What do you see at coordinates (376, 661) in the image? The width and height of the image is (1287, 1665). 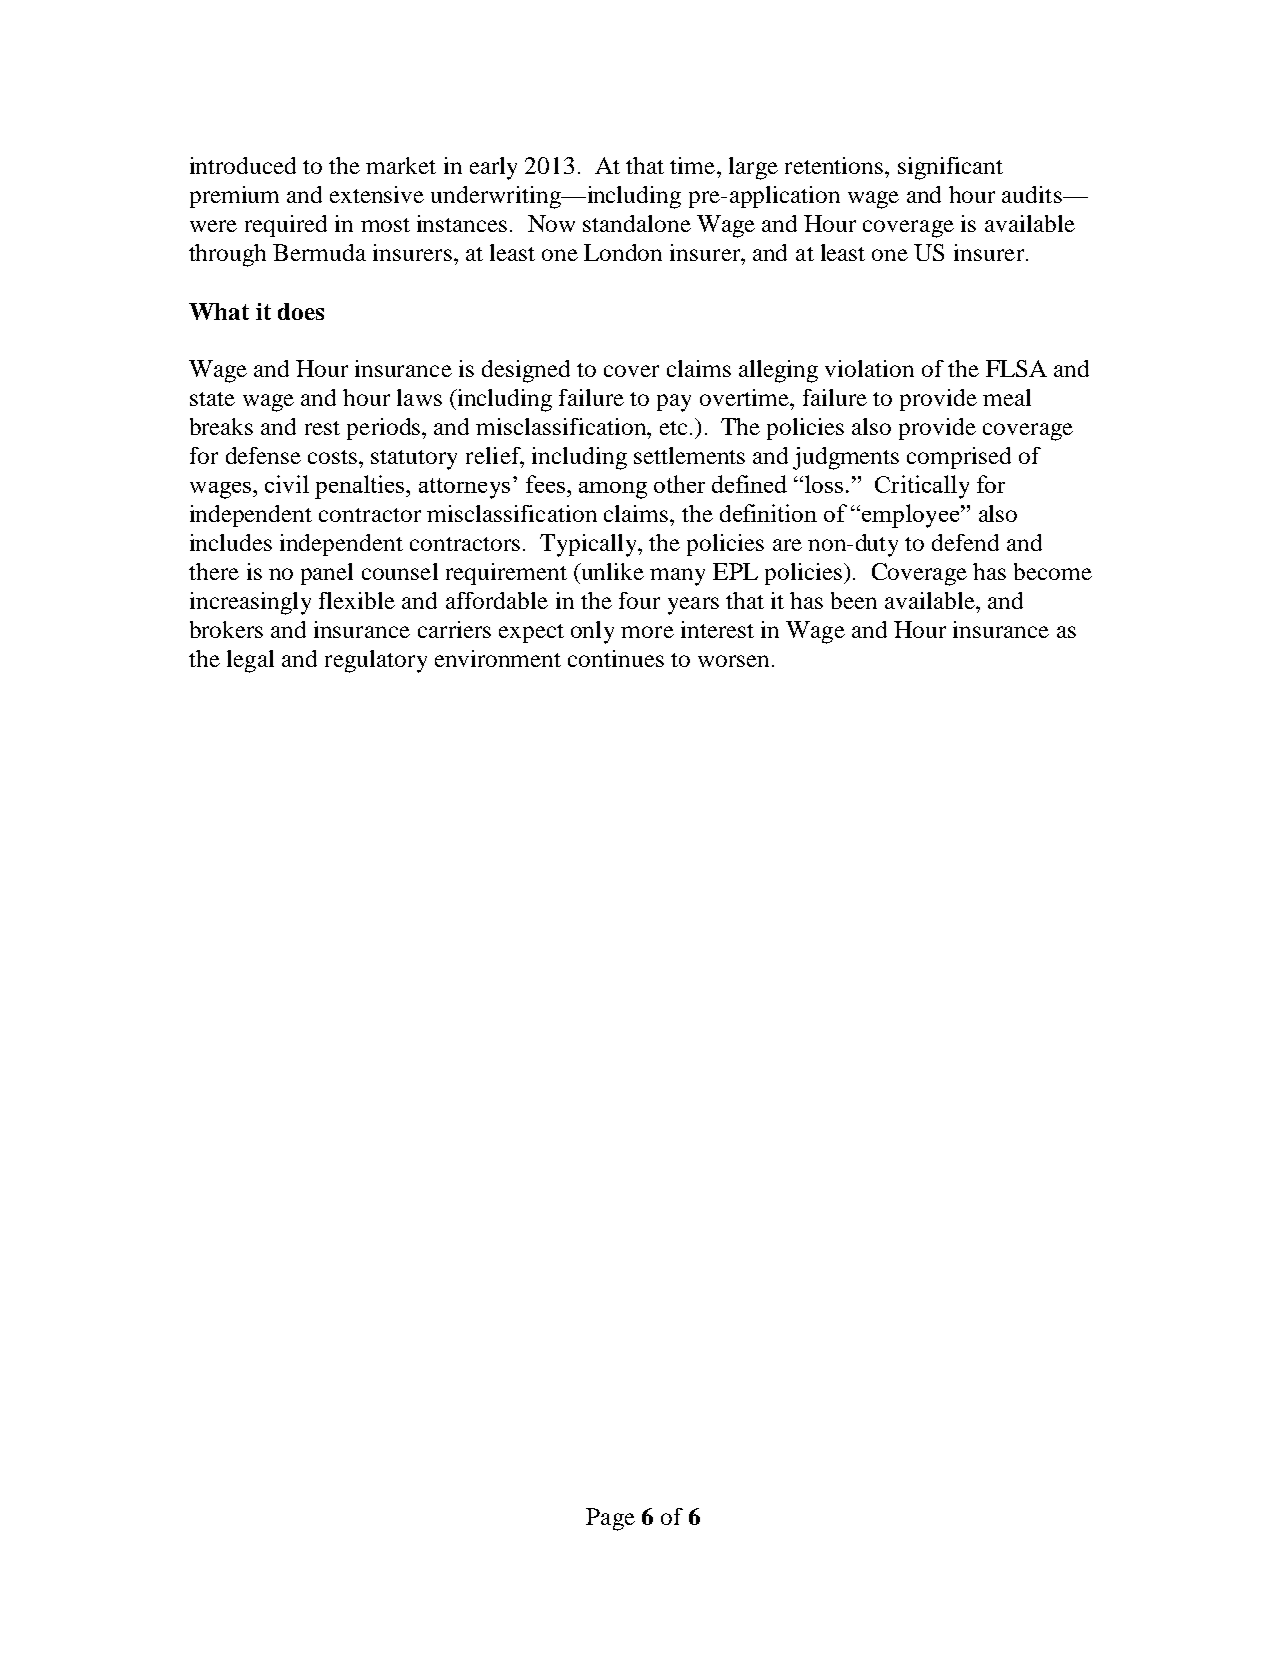 I see `regulatory` at bounding box center [376, 661].
